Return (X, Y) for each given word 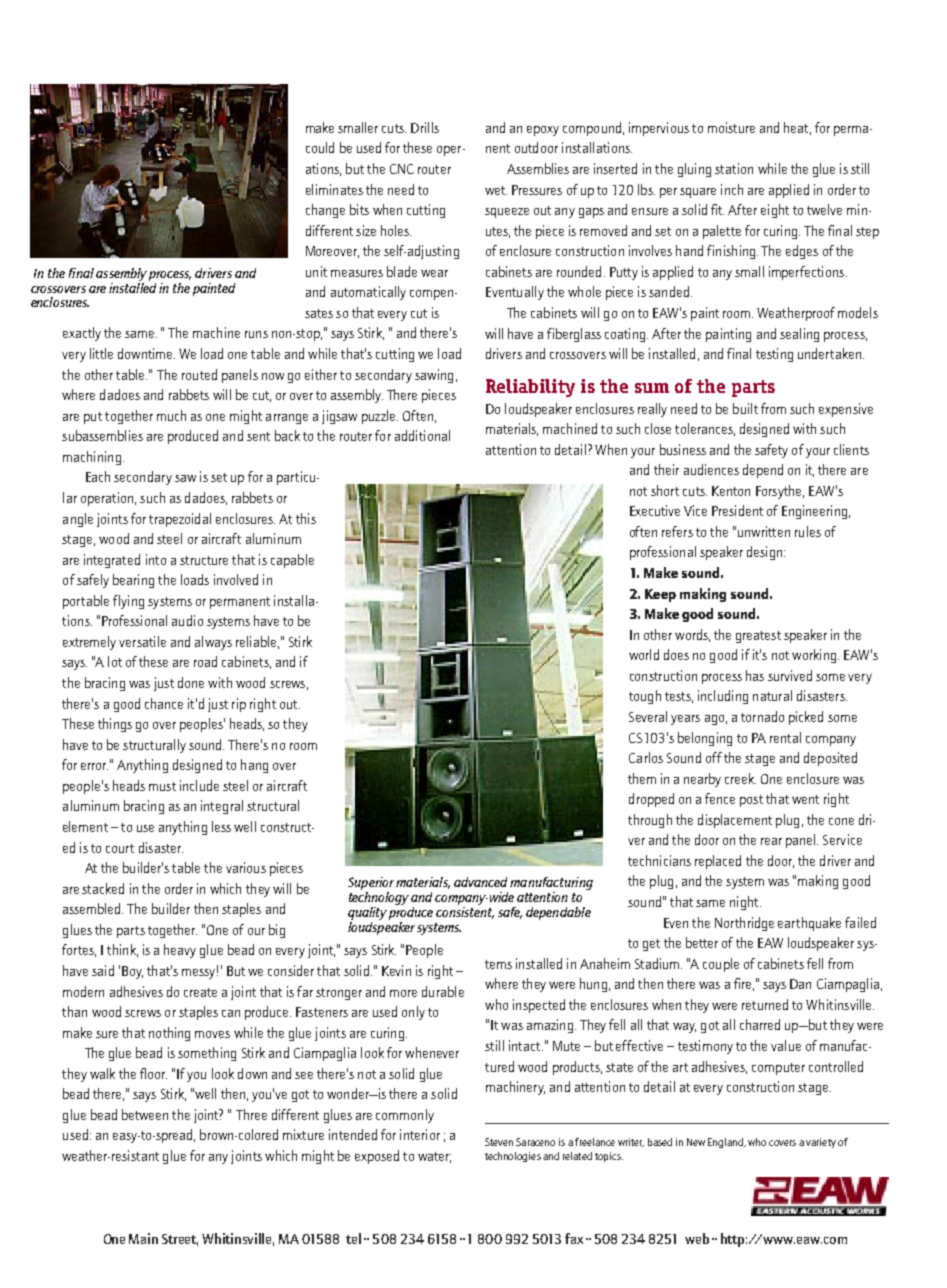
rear (771, 841)
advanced (480, 882)
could (320, 147)
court (120, 848)
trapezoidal (180, 520)
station (734, 168)
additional (422, 435)
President (737, 510)
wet (496, 190)
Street (180, 1240)
